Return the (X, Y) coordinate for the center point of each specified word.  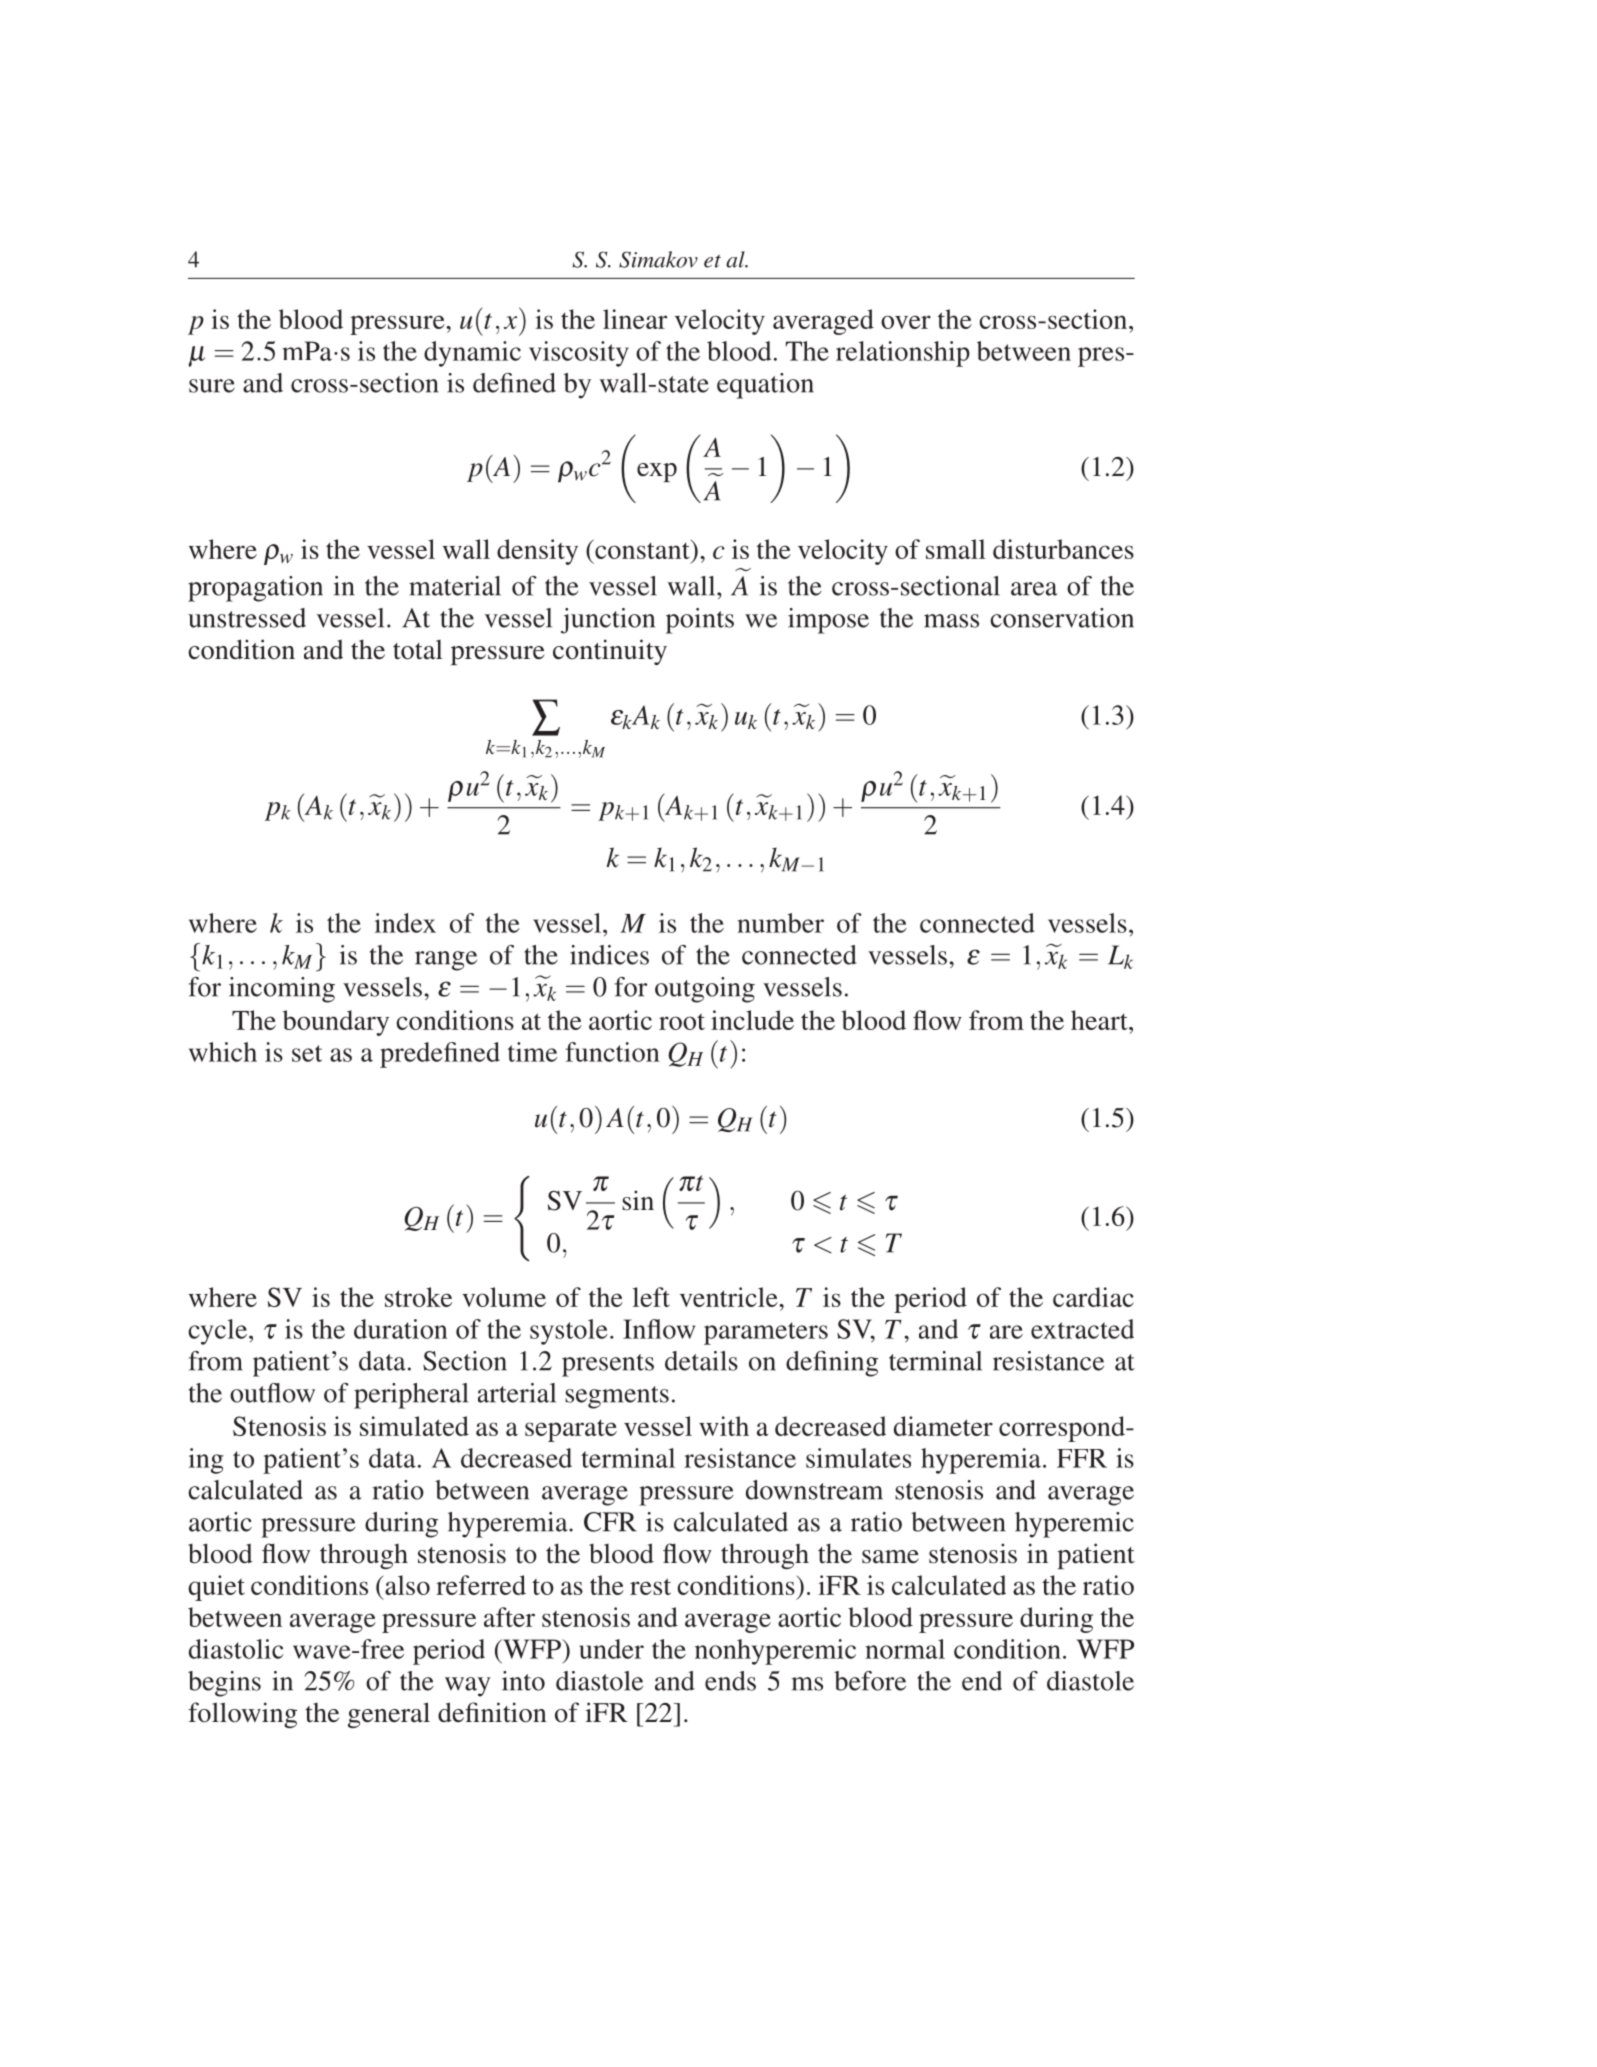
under (611, 1649)
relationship (903, 354)
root (682, 1021)
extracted (1082, 1329)
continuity (610, 652)
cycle (217, 1332)
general (389, 1715)
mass (951, 621)
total (418, 650)
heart (1100, 1020)
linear (635, 319)
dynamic (472, 354)
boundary (336, 1023)
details (701, 1361)
